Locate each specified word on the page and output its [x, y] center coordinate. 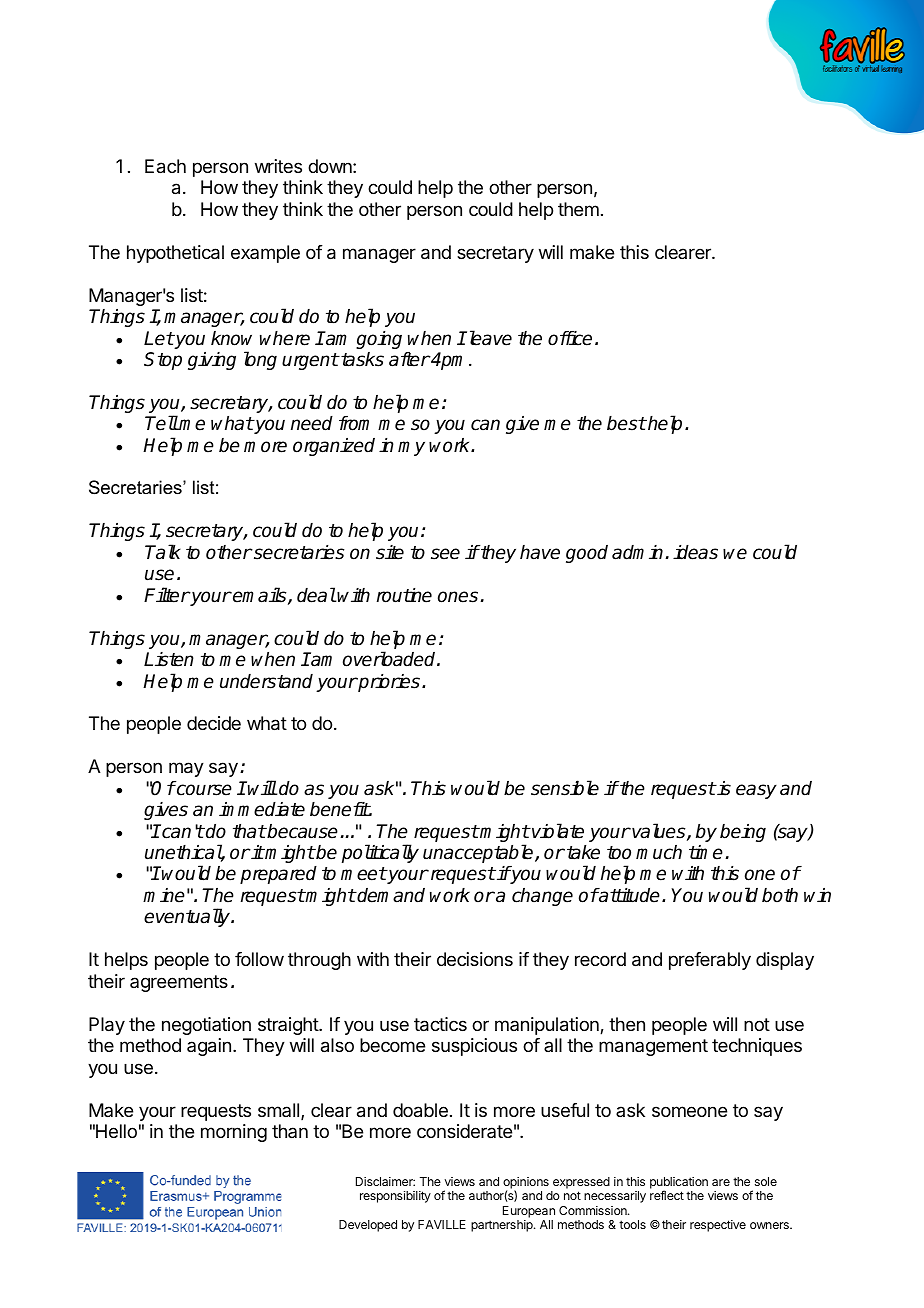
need [312, 423]
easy [756, 791]
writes [278, 166]
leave [489, 338]
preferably [710, 961]
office [570, 338]
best [626, 423]
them [578, 209]
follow [259, 959]
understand [266, 681]
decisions [475, 959]
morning [234, 1133]
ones [458, 597]
